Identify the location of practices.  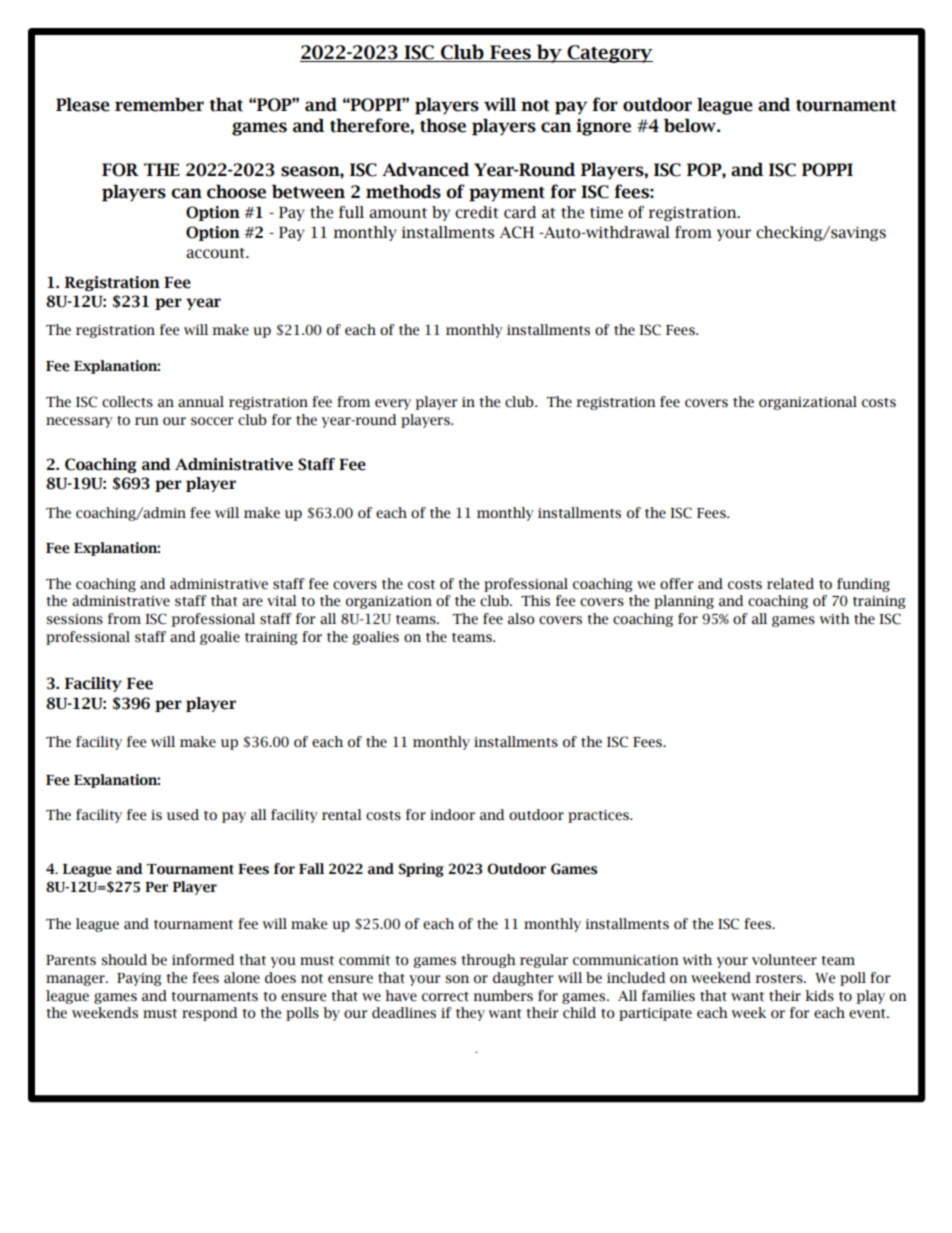
(599, 816).
